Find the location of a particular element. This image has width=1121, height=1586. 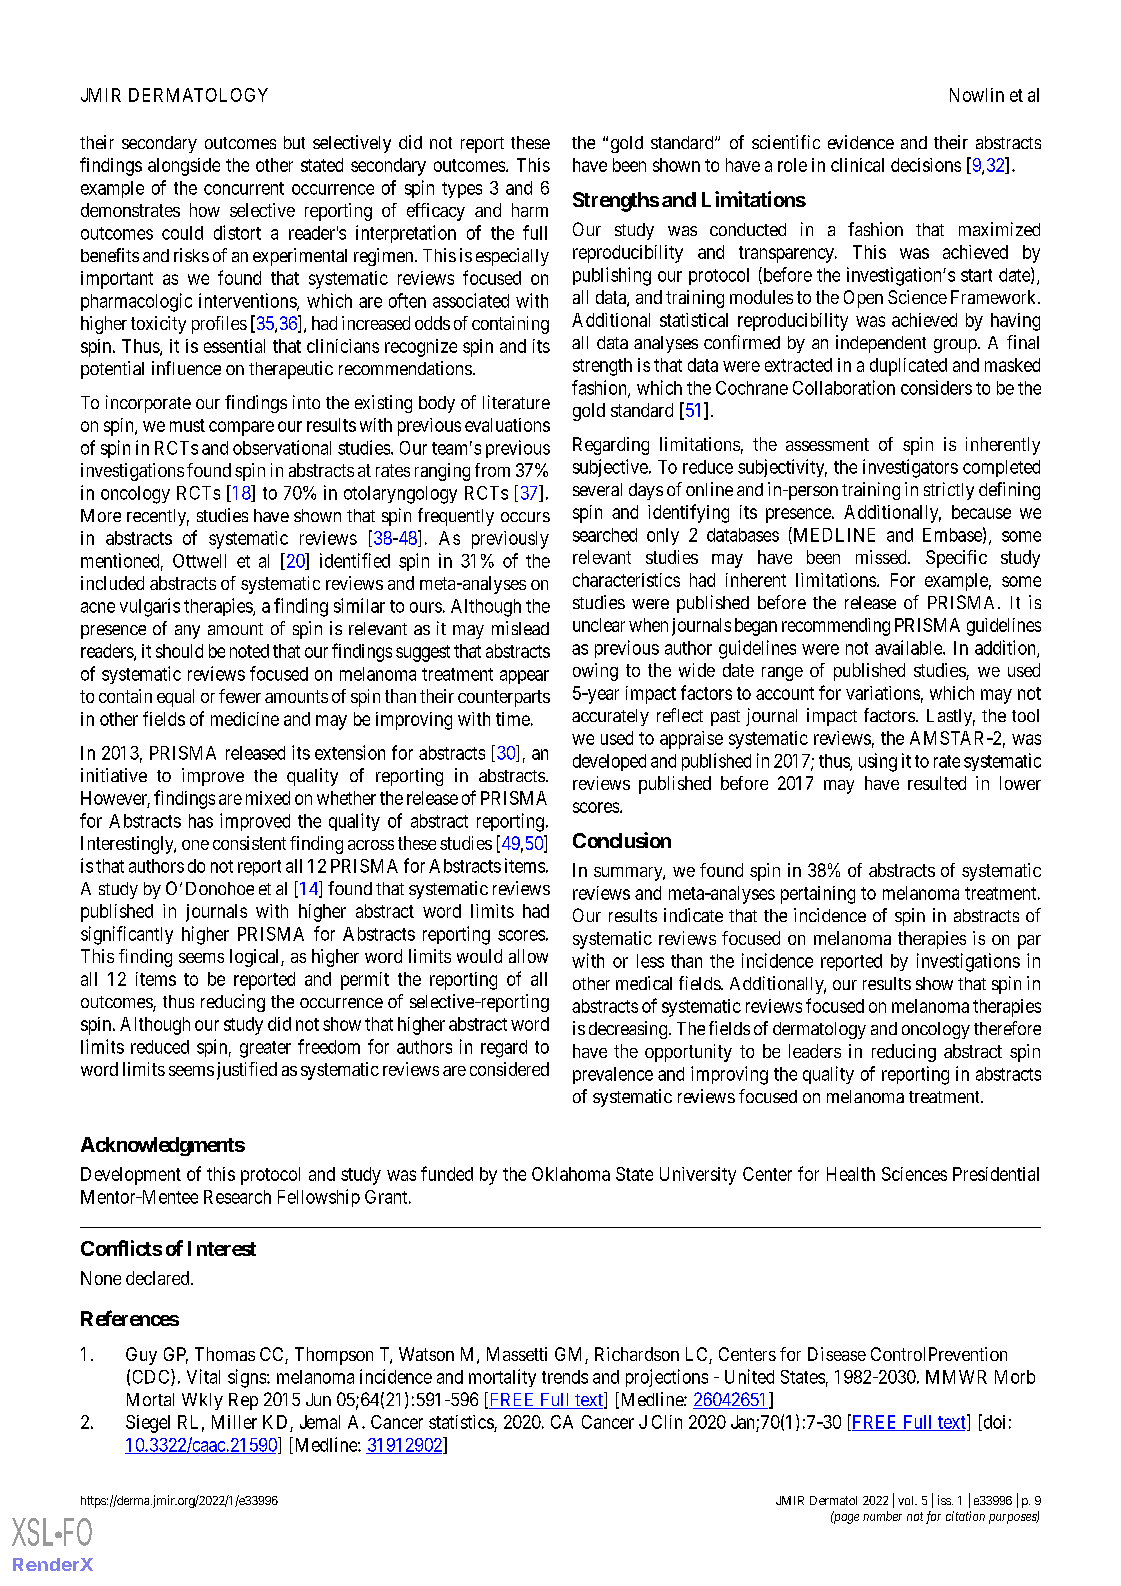

types is located at coordinates (462, 190).
